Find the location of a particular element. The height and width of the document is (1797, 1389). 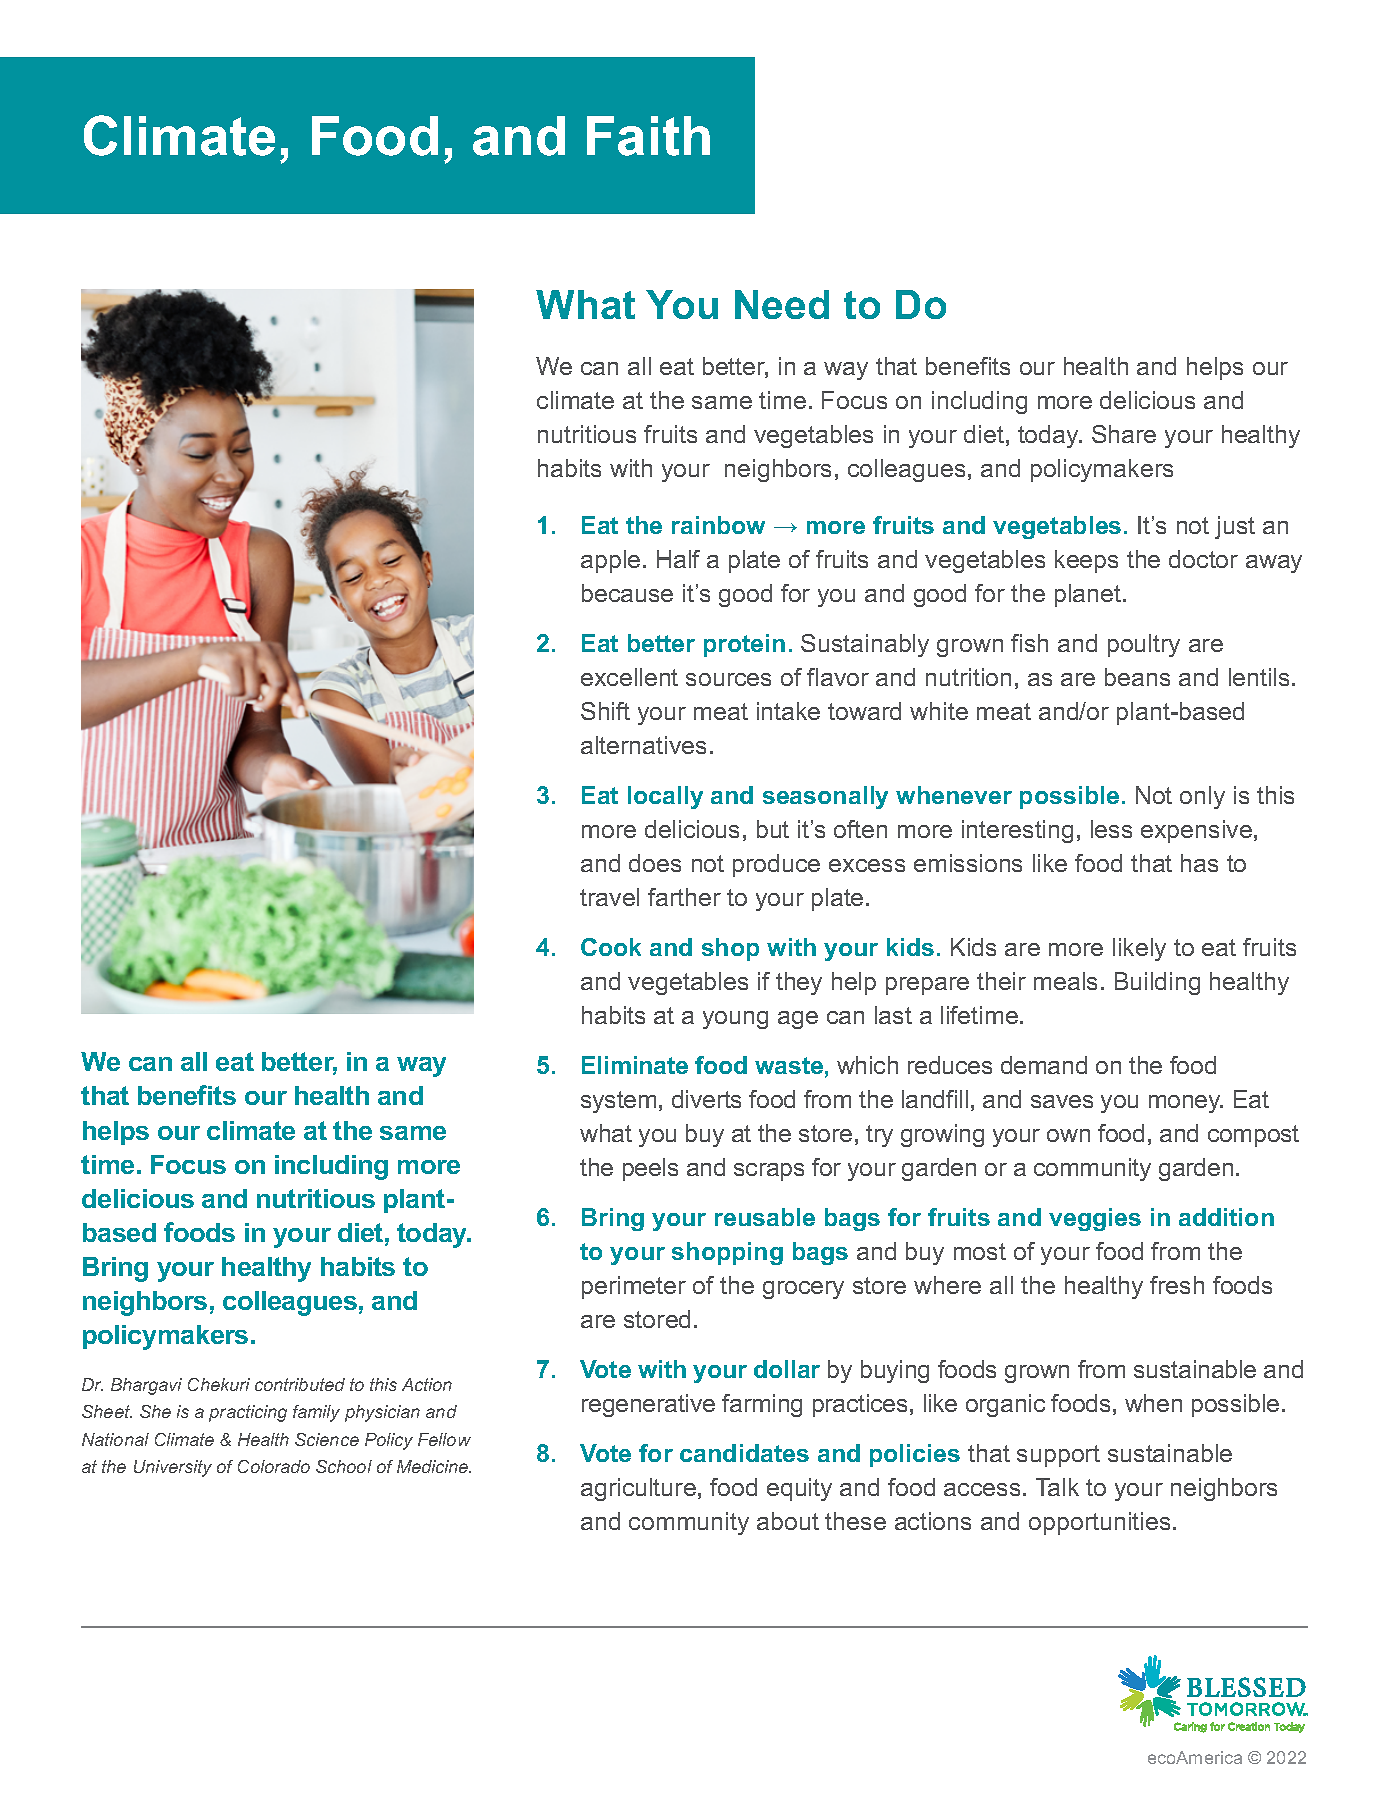

Share is located at coordinates (1124, 434).
